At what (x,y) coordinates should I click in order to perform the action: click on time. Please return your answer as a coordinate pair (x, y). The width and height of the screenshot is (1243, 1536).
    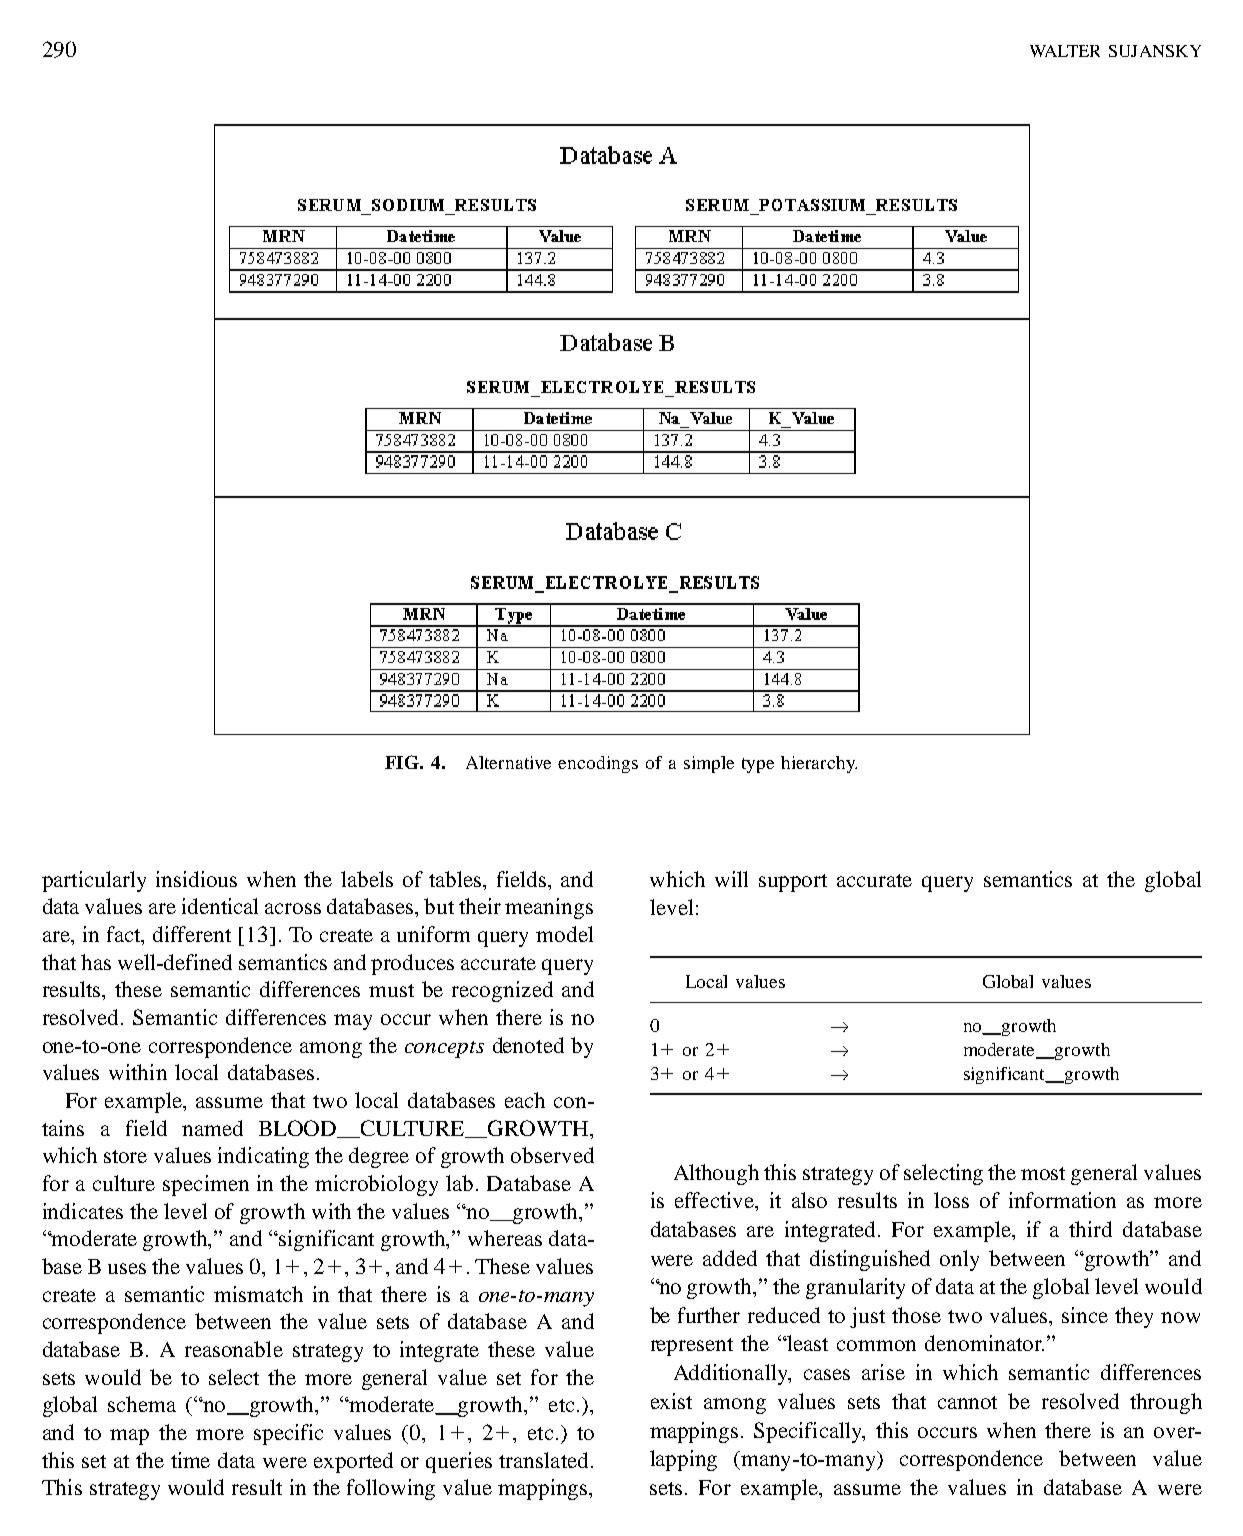
    Looking at the image, I should click on (190, 1460).
